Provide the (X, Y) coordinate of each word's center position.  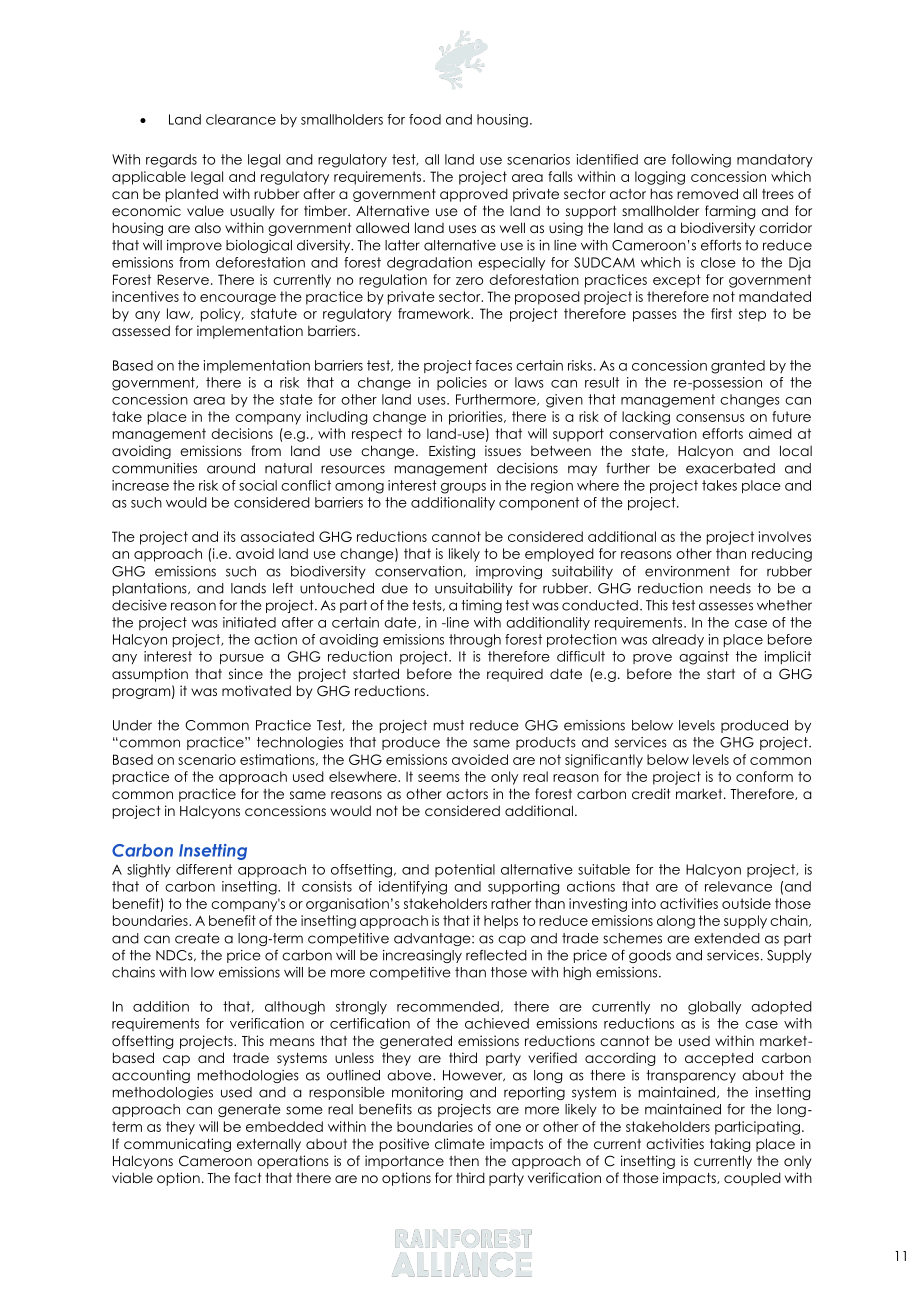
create (197, 938)
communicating (177, 1145)
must (449, 725)
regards (171, 161)
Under (132, 725)
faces (493, 365)
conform (764, 776)
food (425, 119)
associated (277, 536)
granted (738, 367)
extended (727, 938)
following (701, 161)
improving (509, 572)
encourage (238, 299)
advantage (433, 939)
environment (687, 571)
